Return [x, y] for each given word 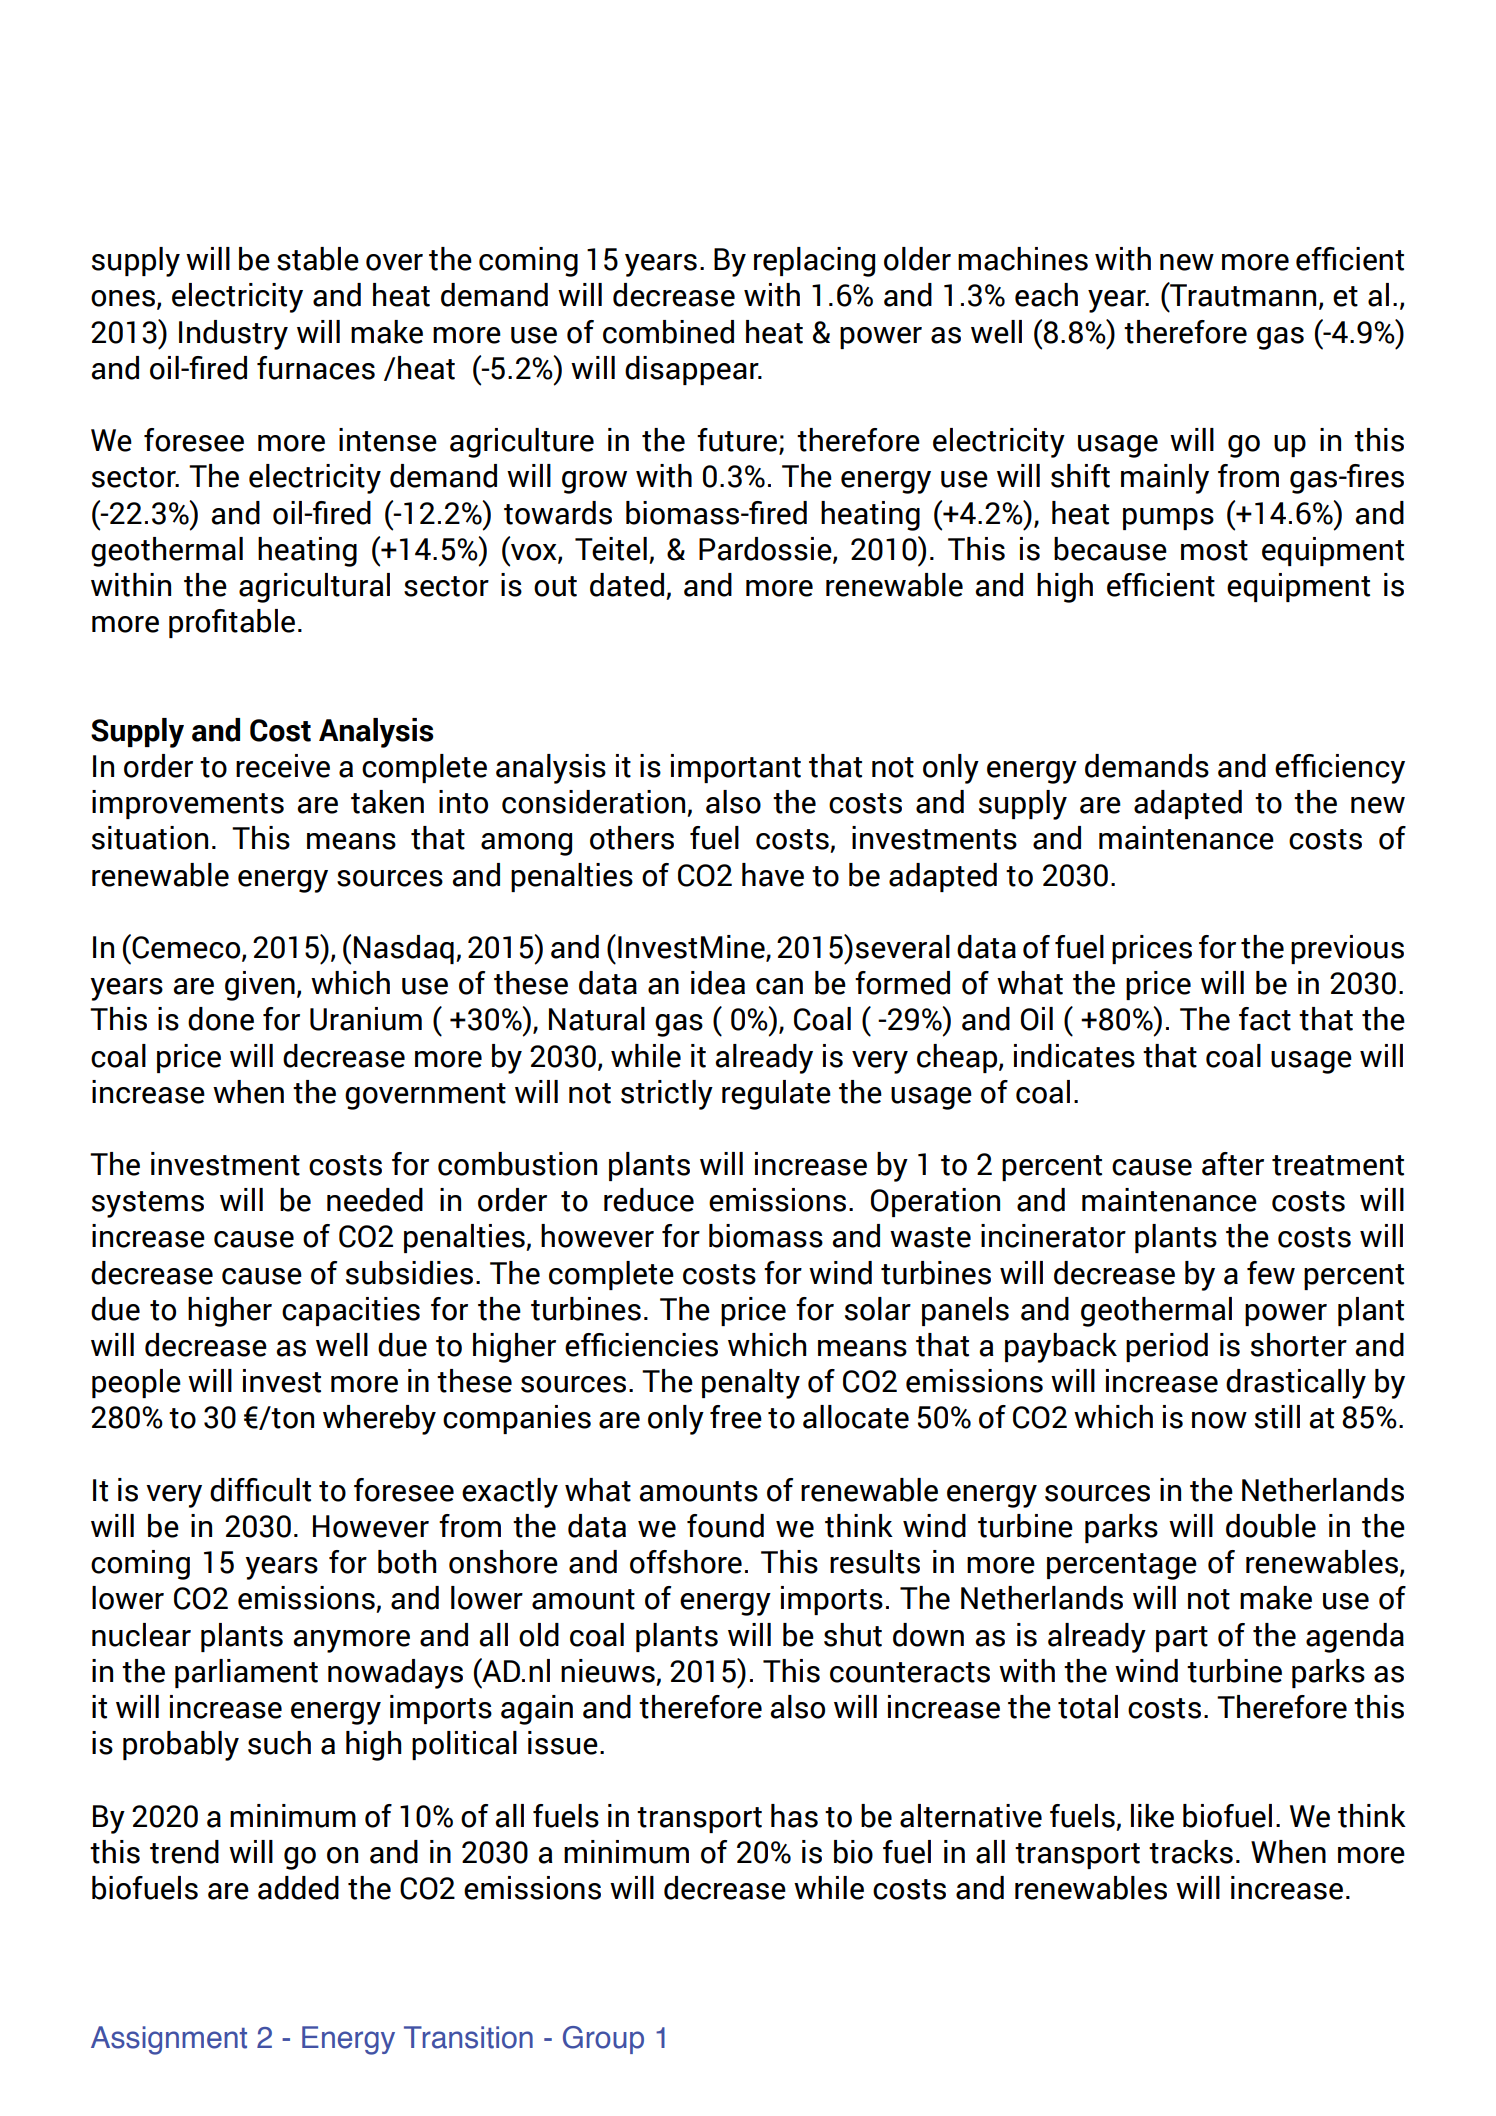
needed [375, 1200]
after [1233, 1164]
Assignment [169, 2040]
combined [668, 332]
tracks [1191, 1852]
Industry [233, 335]
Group [603, 2040]
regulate [776, 1095]
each [1046, 295]
